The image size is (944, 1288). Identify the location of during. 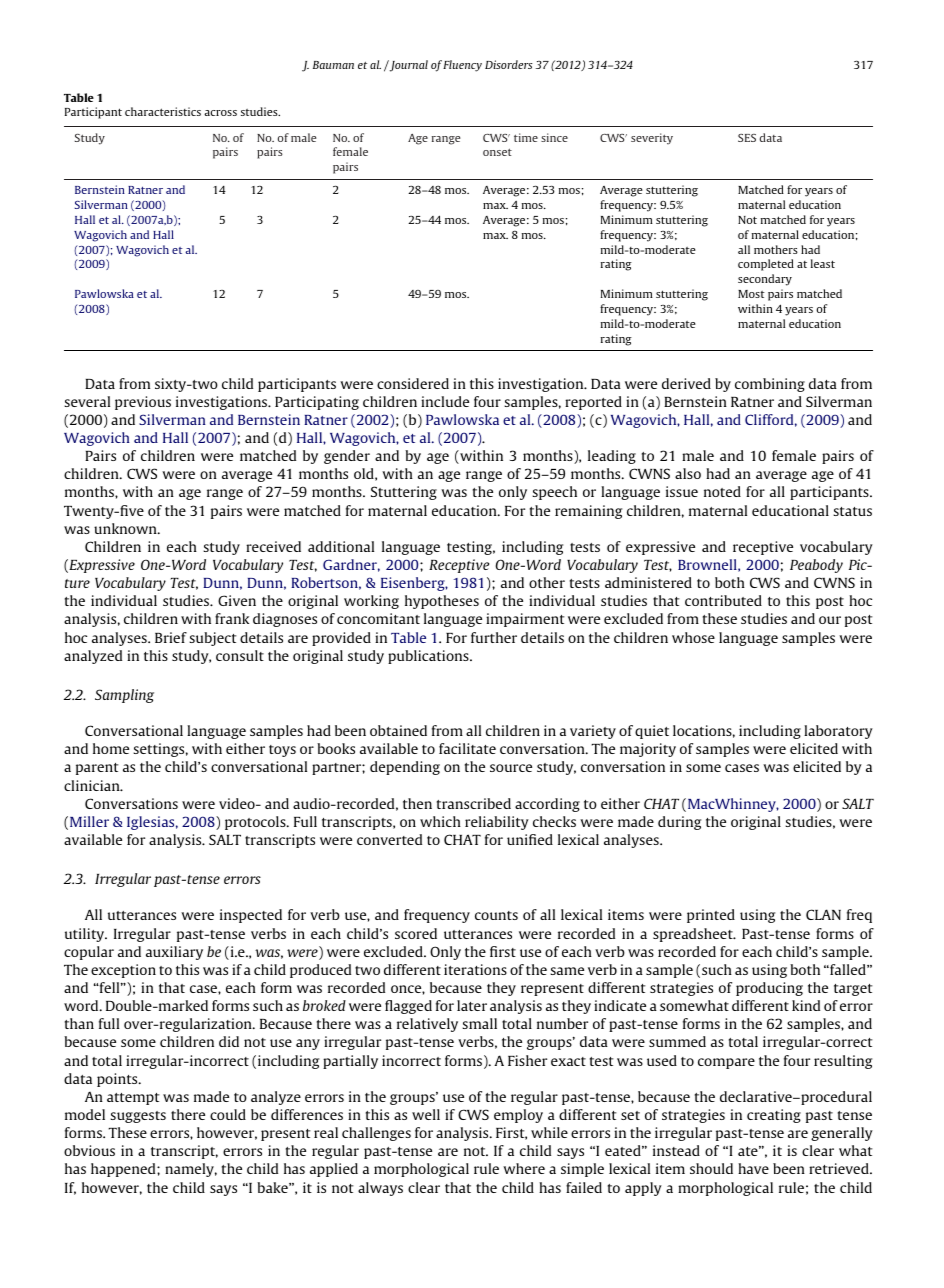
(679, 823).
